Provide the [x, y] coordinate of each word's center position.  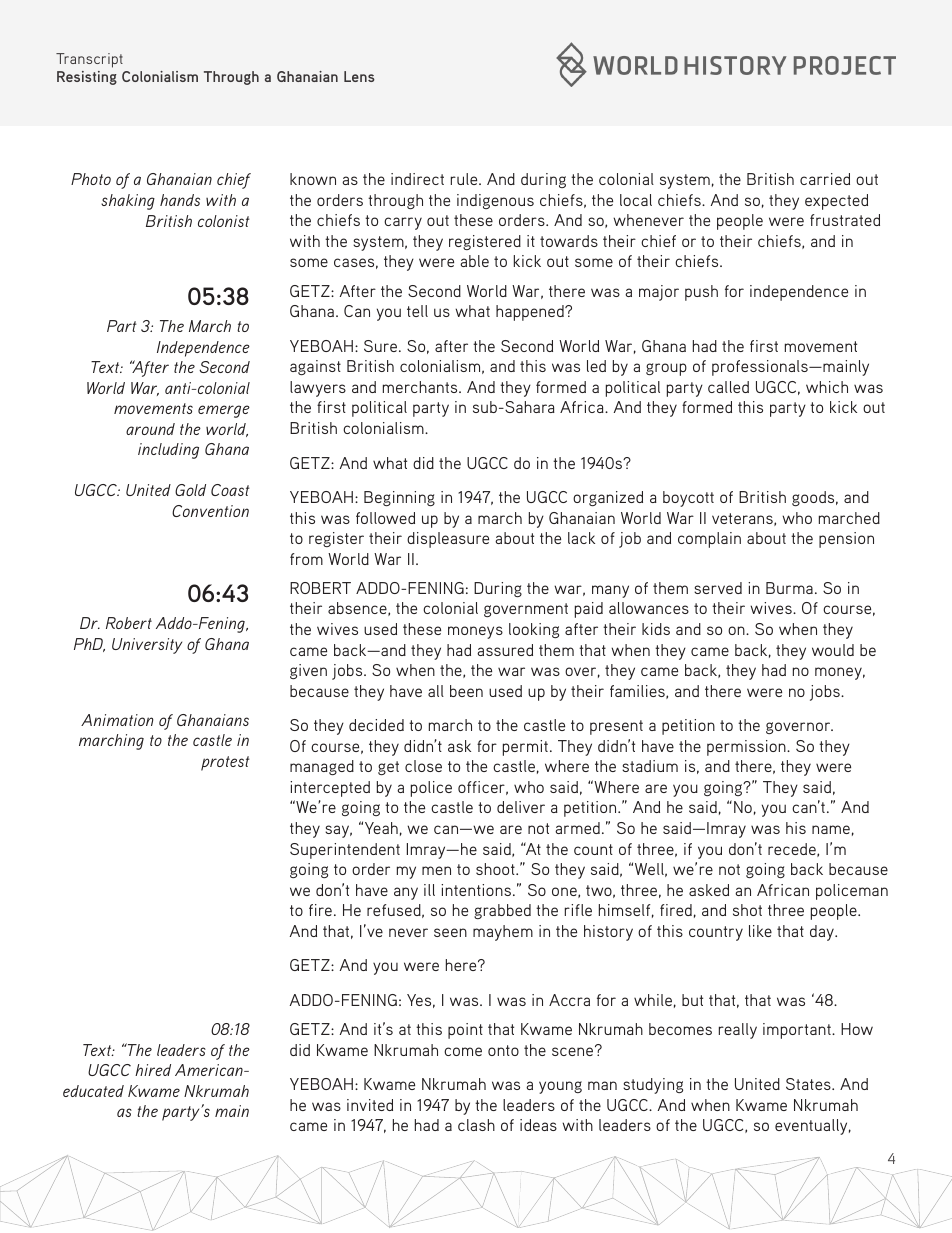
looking [534, 630]
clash [476, 1125]
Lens [359, 76]
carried [825, 179]
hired [153, 1070]
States [809, 1084]
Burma [789, 588]
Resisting [87, 78]
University [147, 646]
